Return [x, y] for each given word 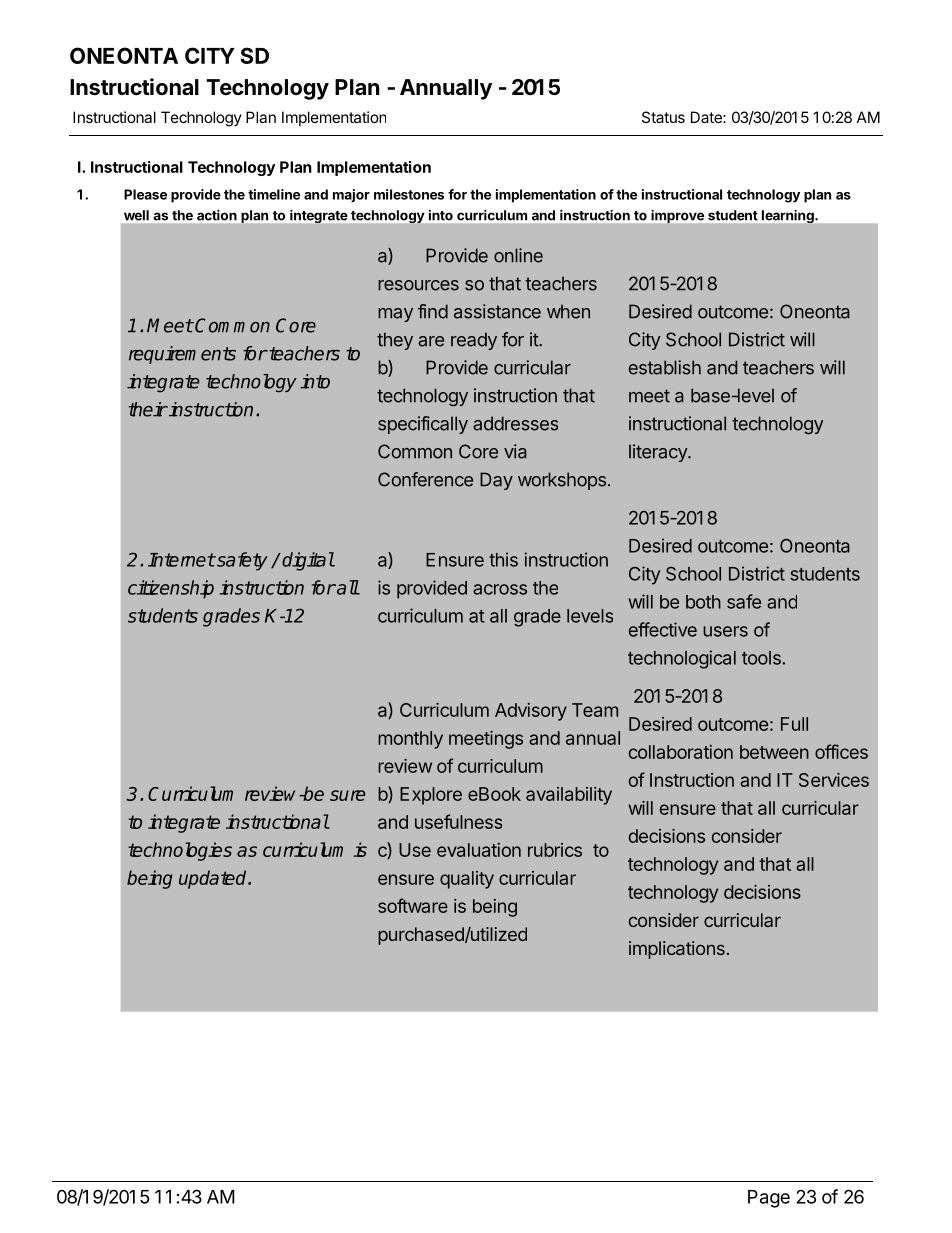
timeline [274, 194]
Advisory [531, 712]
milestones [409, 194]
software [413, 905]
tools [761, 658]
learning [789, 216]
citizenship [171, 589]
